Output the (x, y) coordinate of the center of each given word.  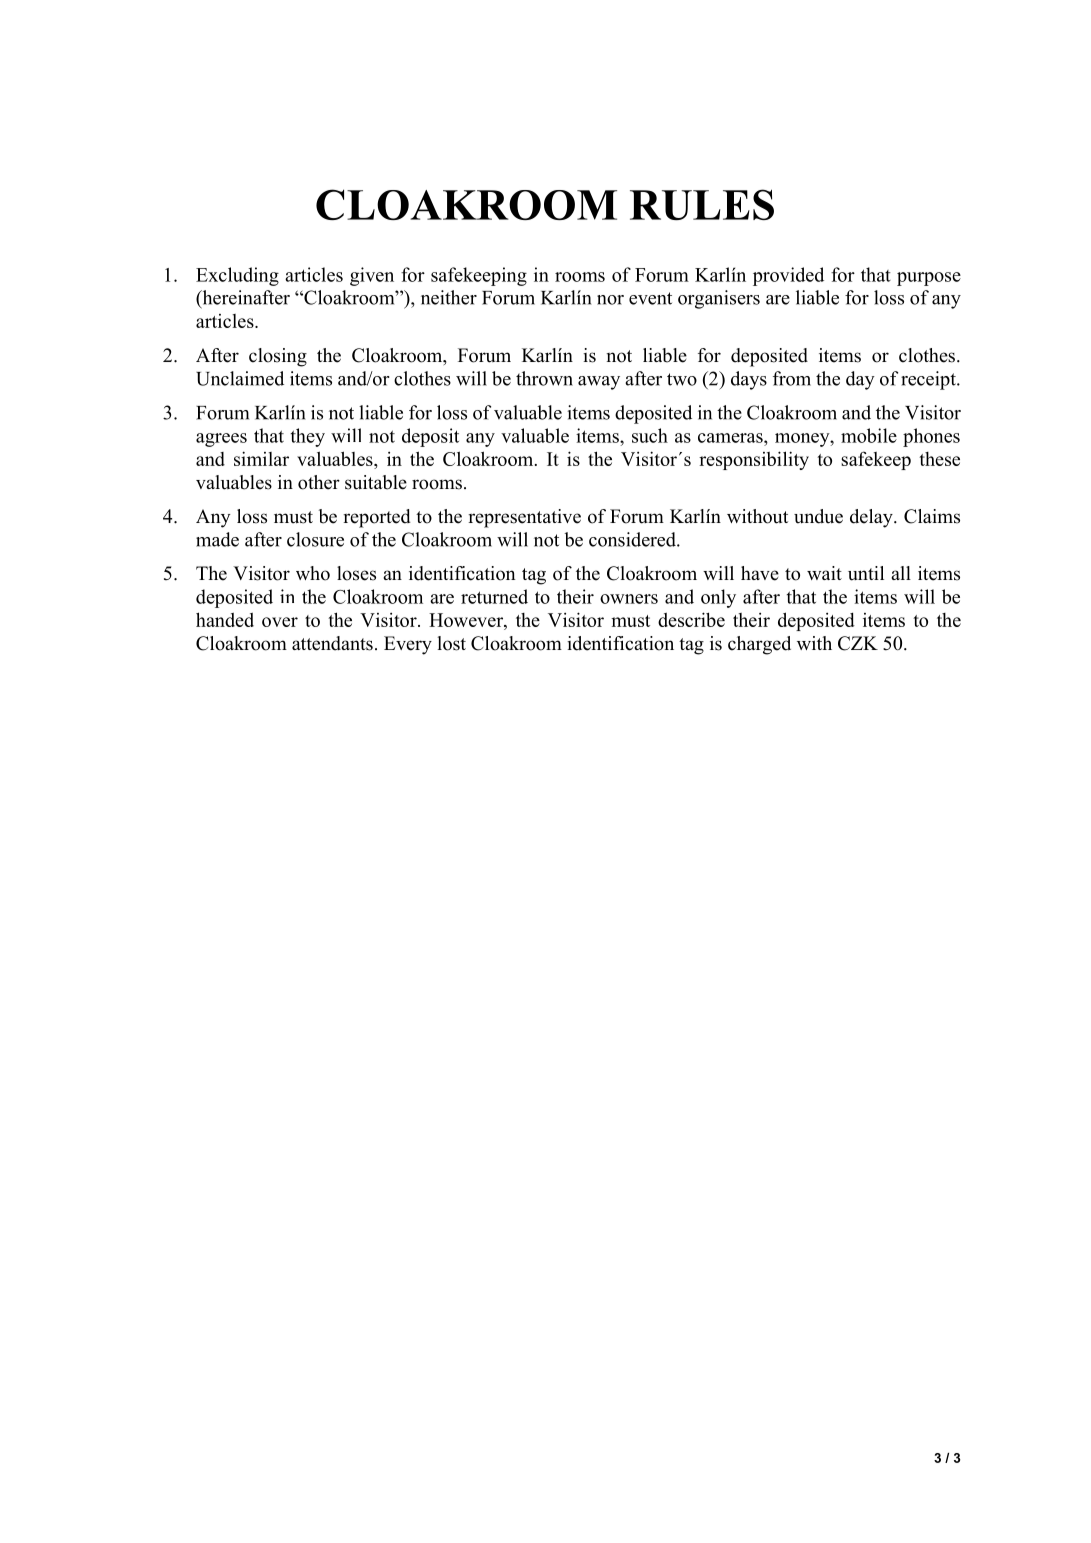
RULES (702, 204)
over (280, 622)
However (467, 620)
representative (524, 518)
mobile (869, 435)
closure (315, 539)
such (650, 435)
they (308, 437)
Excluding (237, 276)
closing (278, 357)
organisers (719, 299)
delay (872, 518)
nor (610, 300)
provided (788, 276)
